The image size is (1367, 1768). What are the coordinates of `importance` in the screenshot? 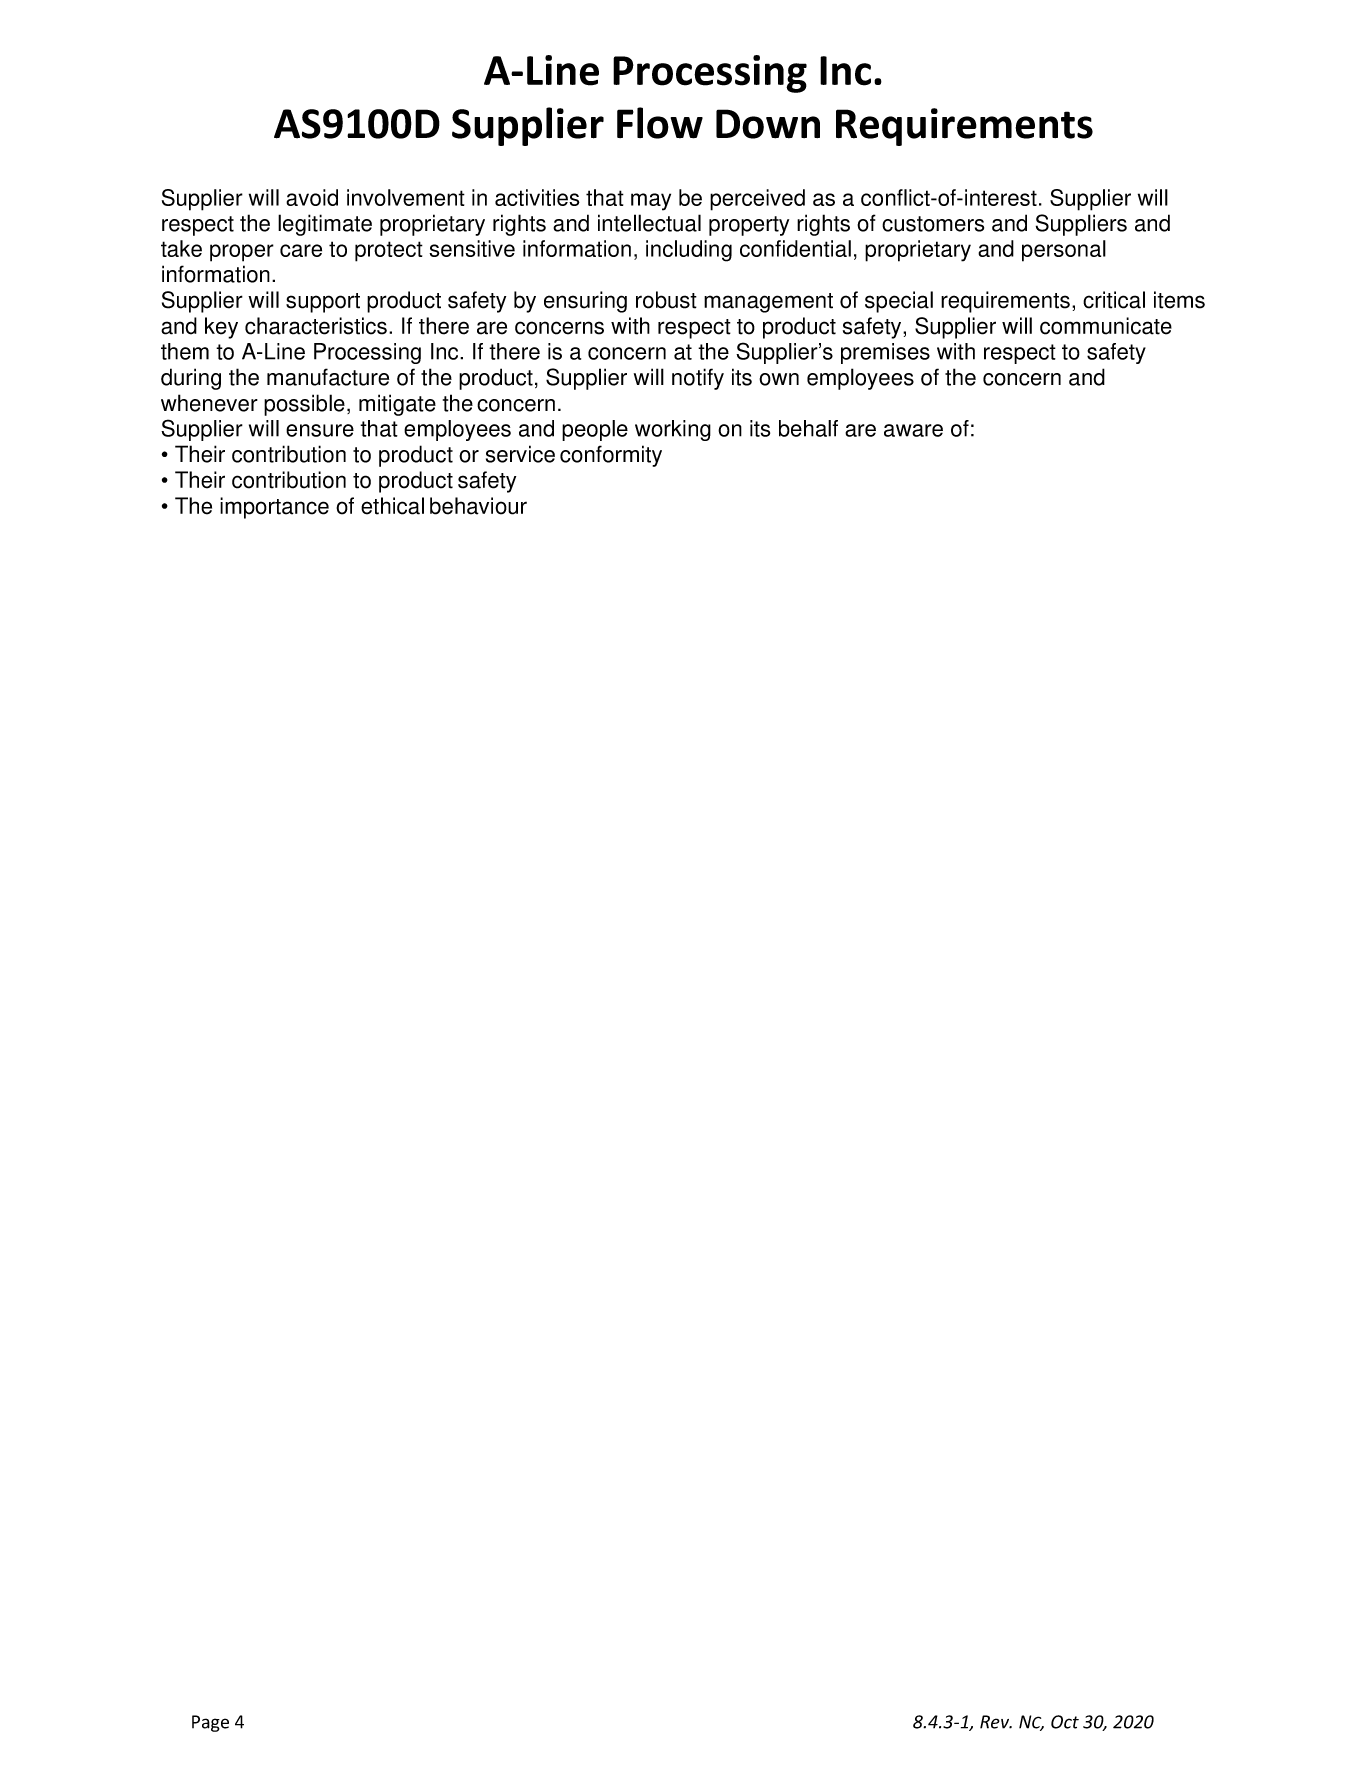 It's located at (274, 508).
